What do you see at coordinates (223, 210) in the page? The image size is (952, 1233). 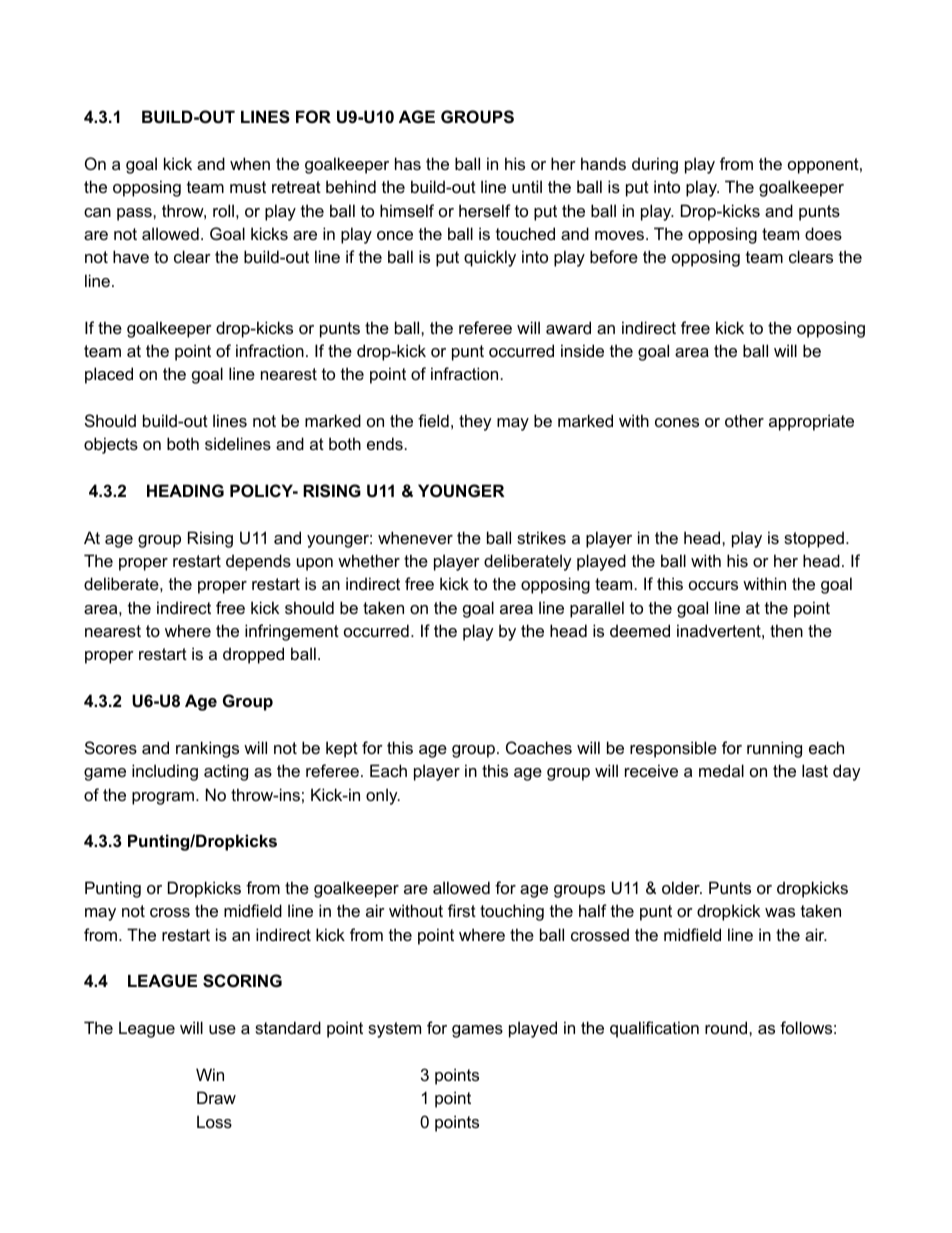 I see `roll` at bounding box center [223, 210].
